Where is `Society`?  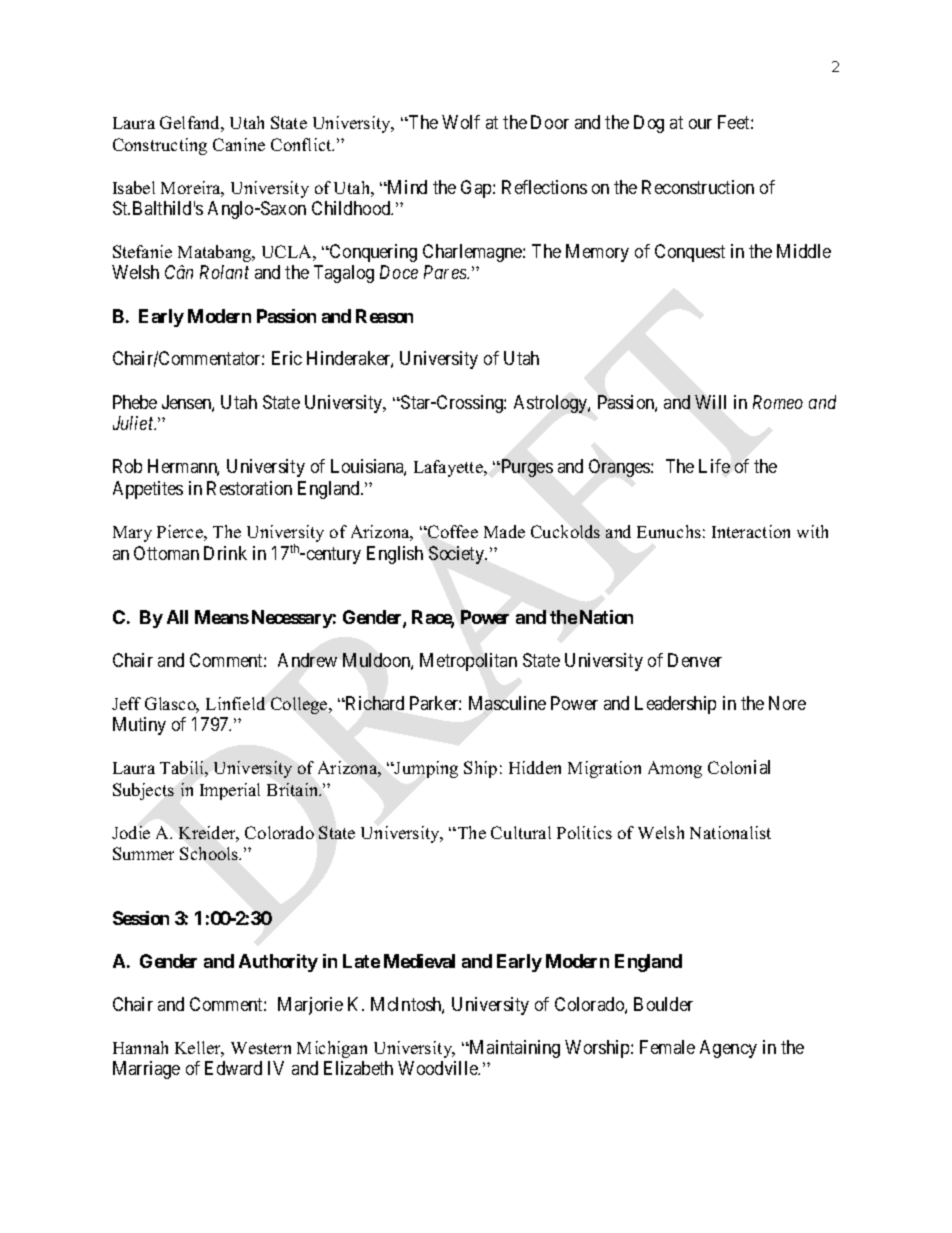 Society is located at coordinates (457, 555).
